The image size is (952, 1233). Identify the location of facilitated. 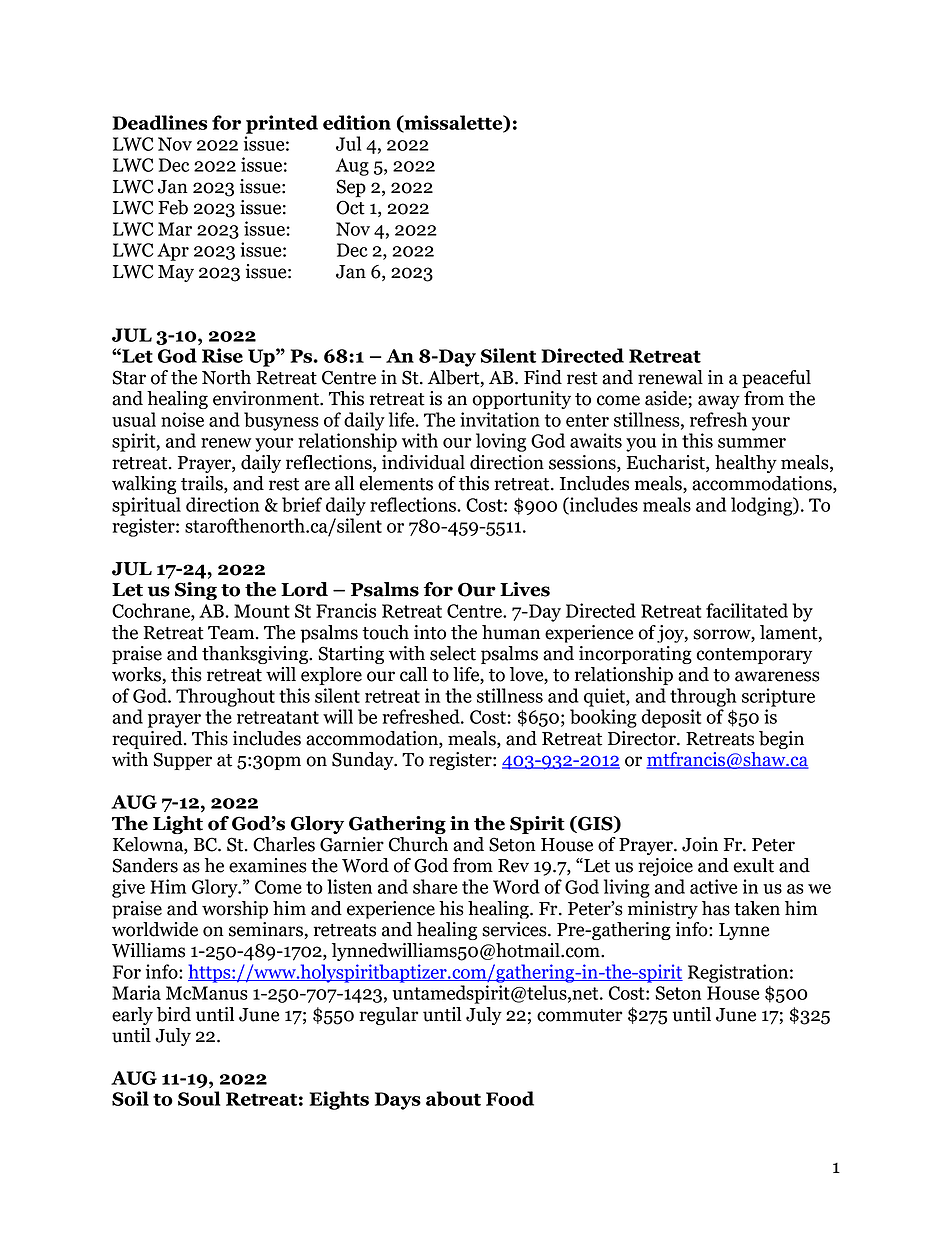
(747, 610).
